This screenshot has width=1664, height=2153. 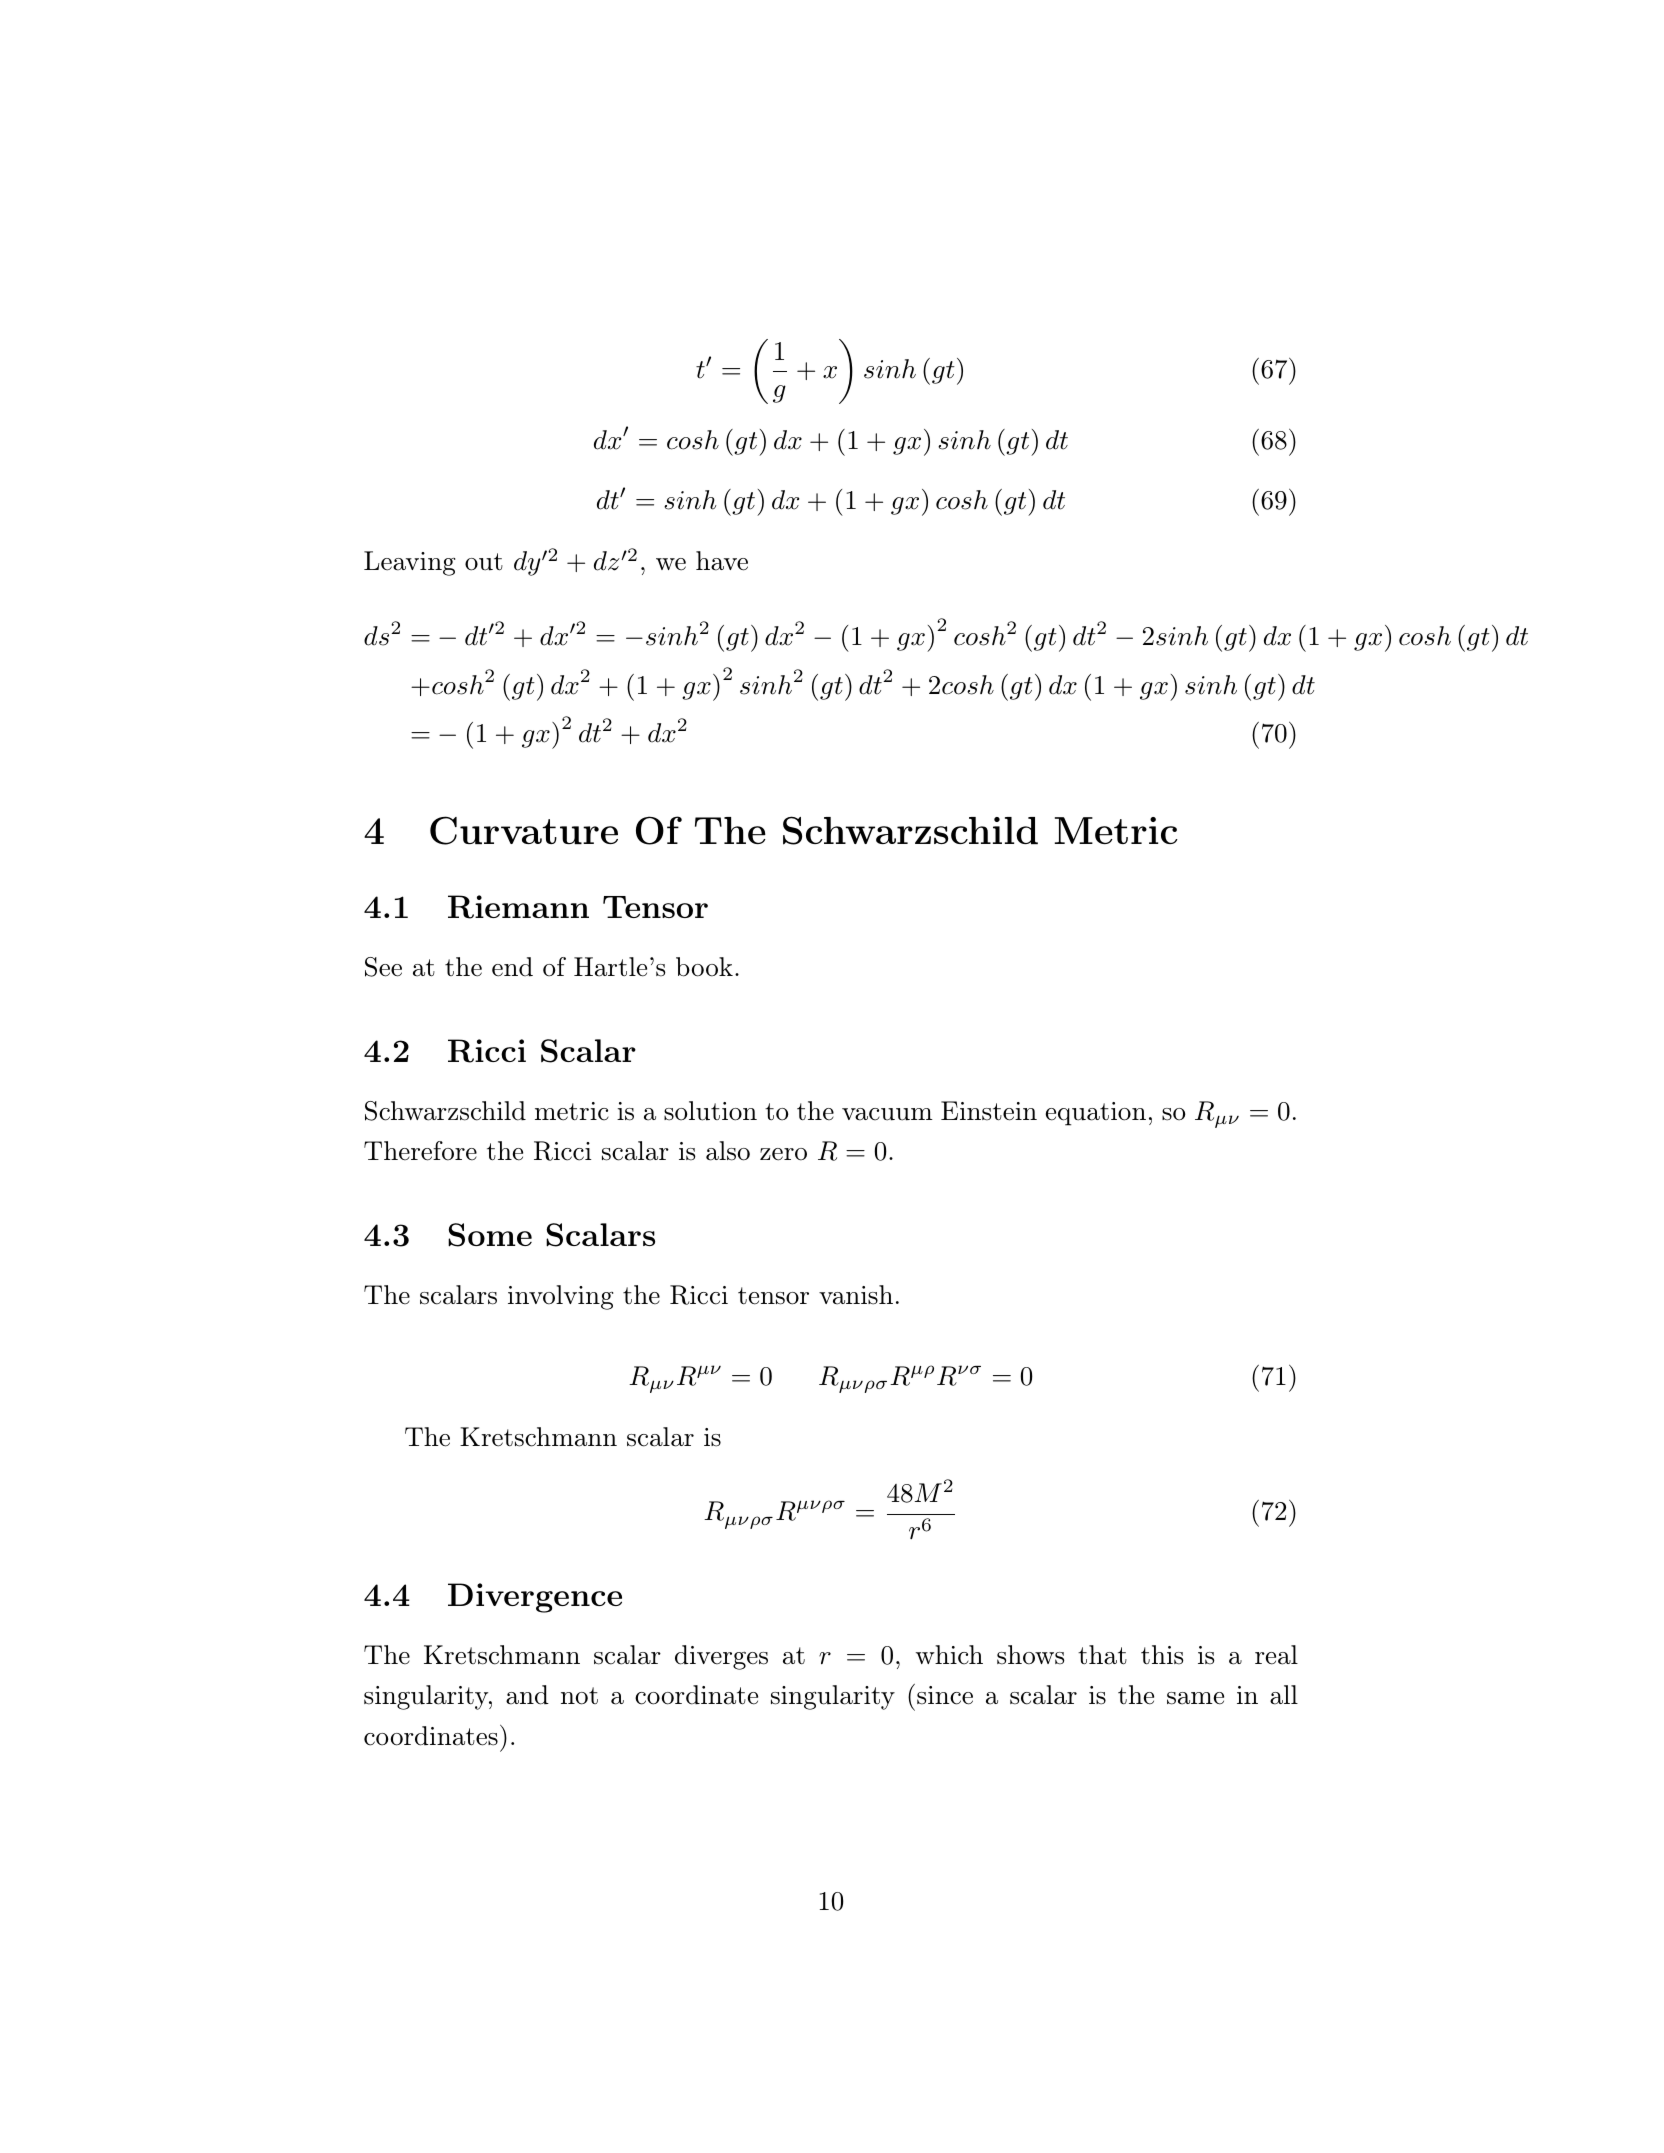 I want to click on Curvature, so click(x=524, y=830).
